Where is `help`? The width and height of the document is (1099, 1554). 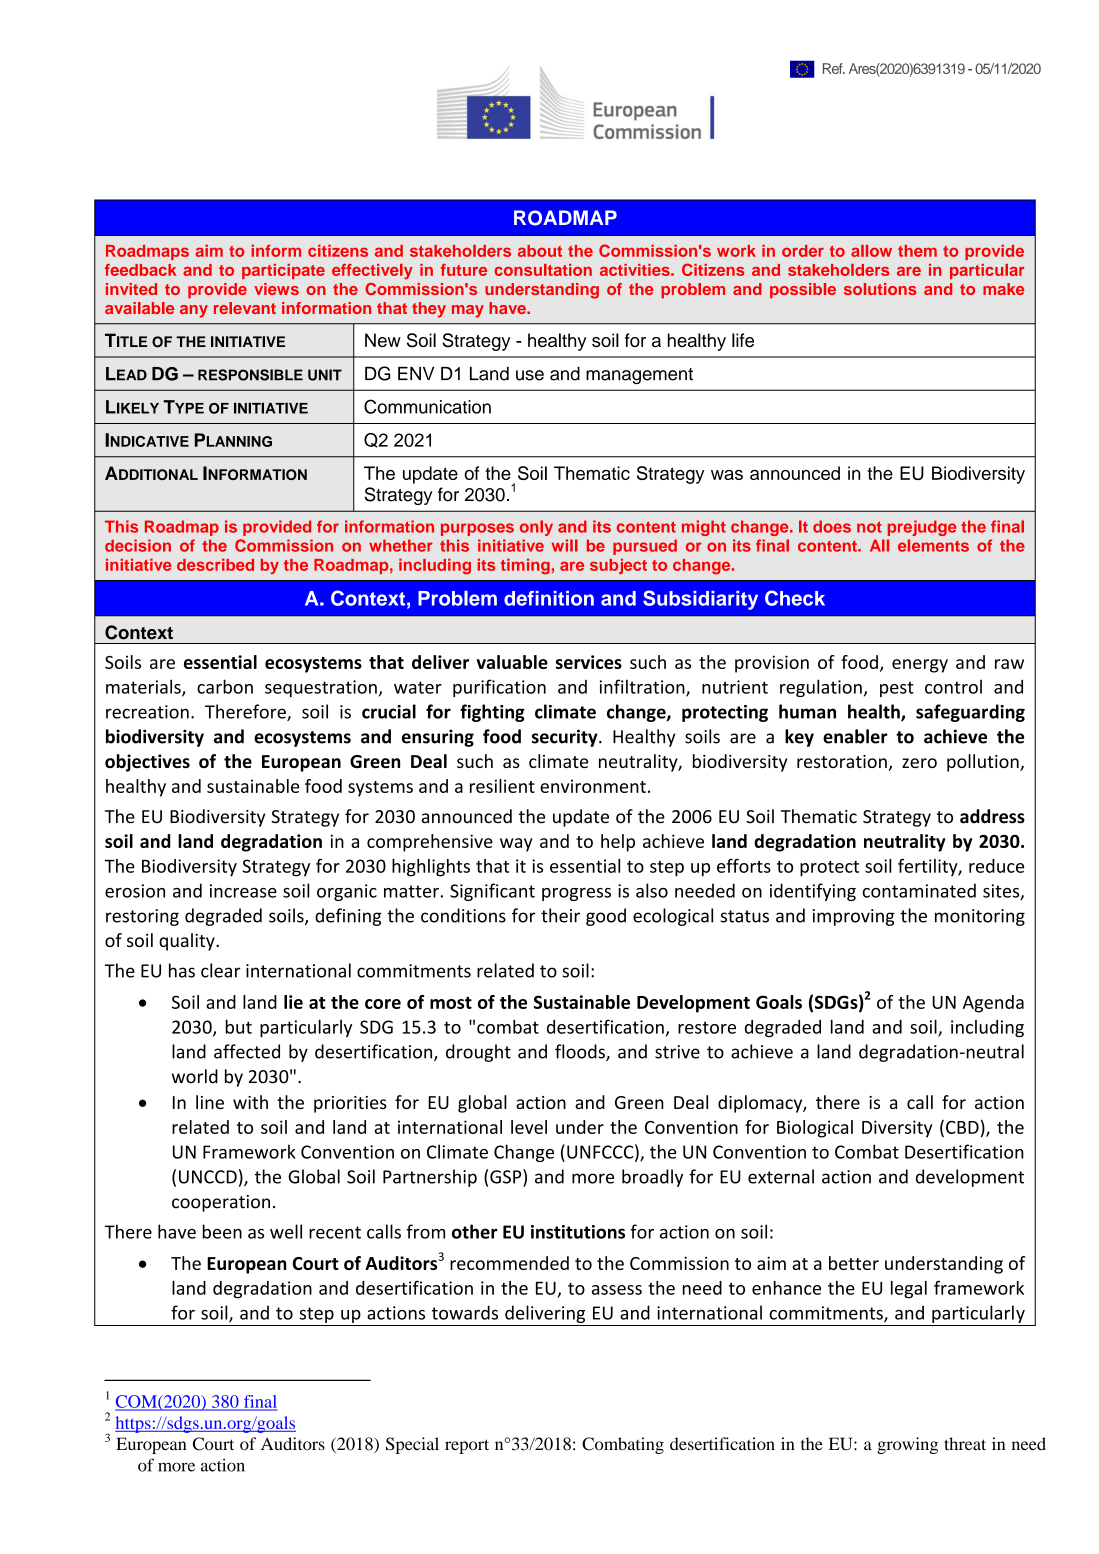
help is located at coordinates (618, 843).
